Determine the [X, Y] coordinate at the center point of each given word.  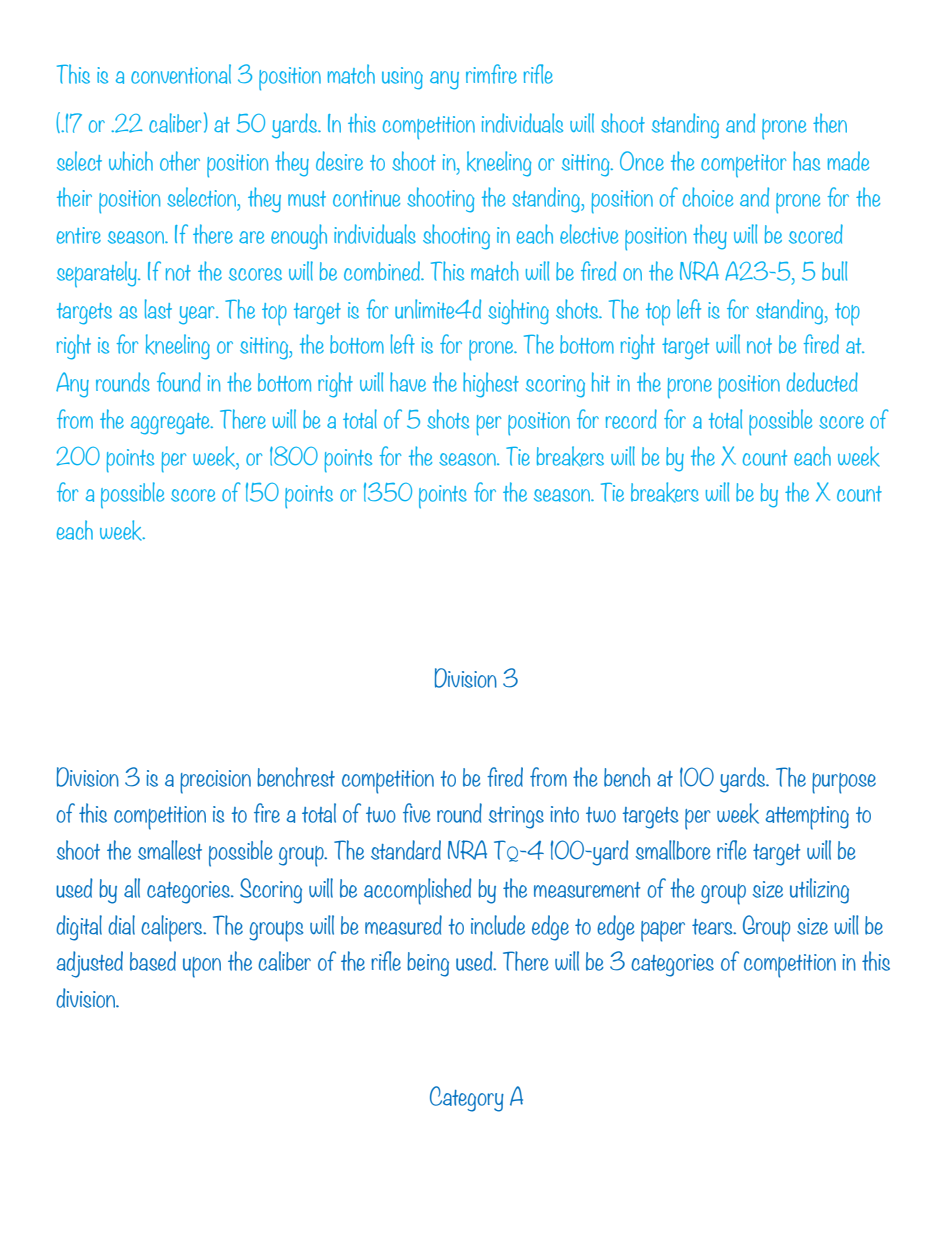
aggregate [171, 424]
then [830, 123]
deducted [822, 382]
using [402, 78]
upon [202, 967]
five [417, 813]
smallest [170, 850]
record [631, 419]
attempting [807, 818]
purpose [844, 783]
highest [491, 385]
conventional [181, 74]
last [158, 309]
